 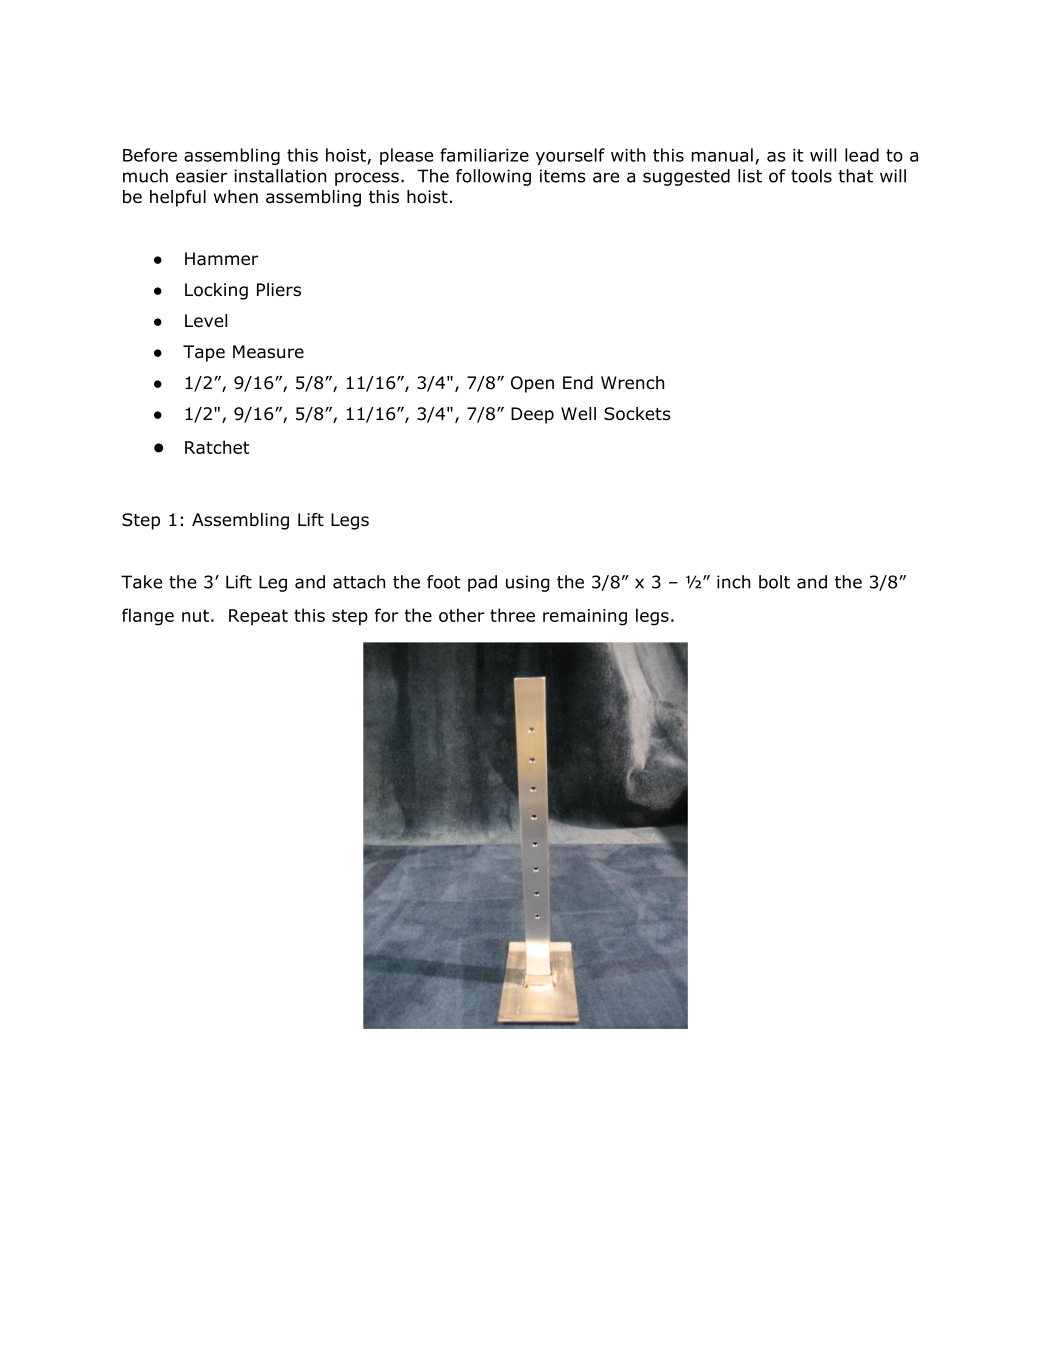 I want to click on list, so click(x=750, y=176).
